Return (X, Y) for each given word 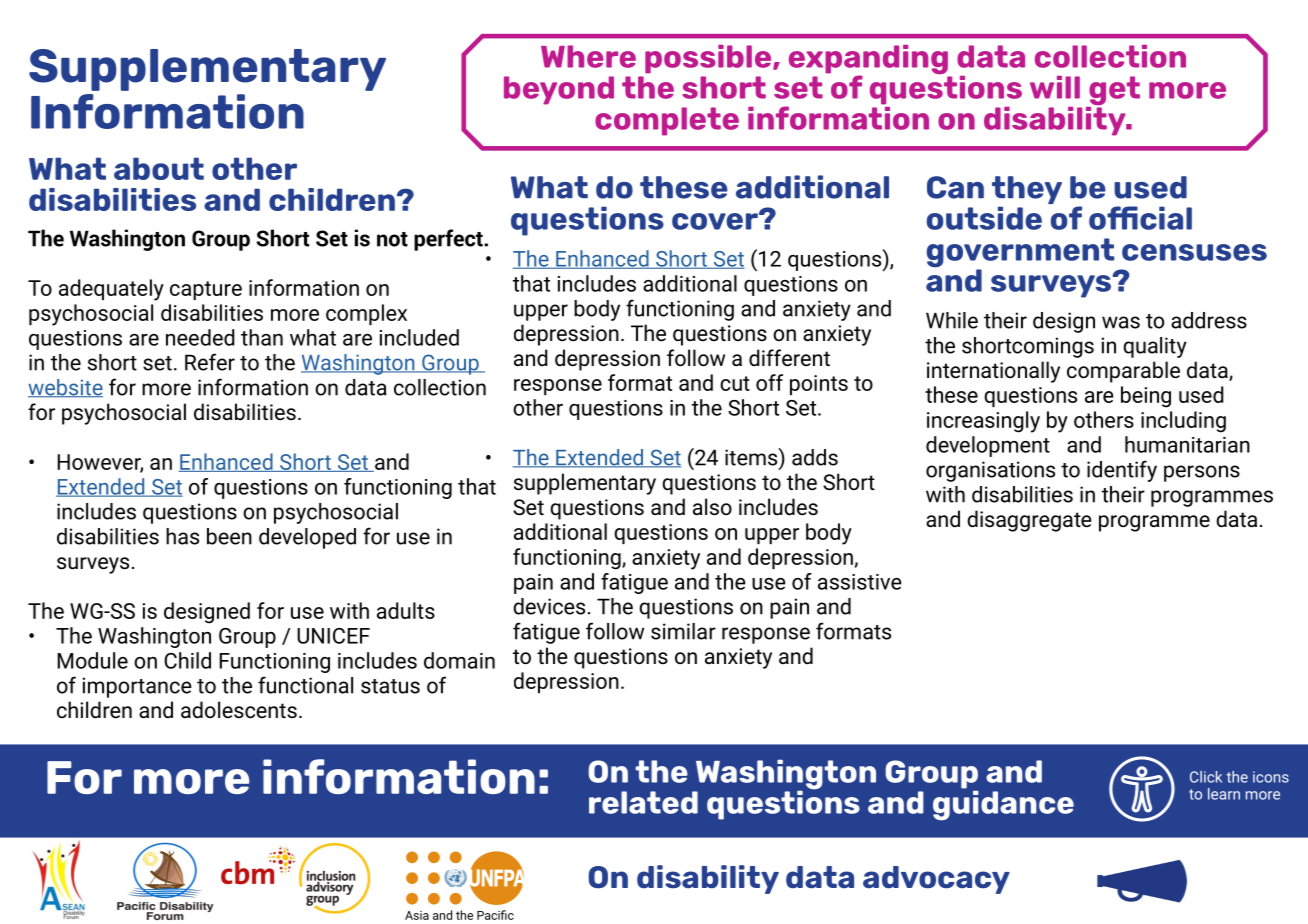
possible (709, 59)
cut (735, 383)
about (159, 168)
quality (1155, 347)
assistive (860, 582)
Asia (417, 915)
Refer (210, 362)
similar (683, 631)
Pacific (495, 915)
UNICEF (333, 636)
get (1113, 92)
